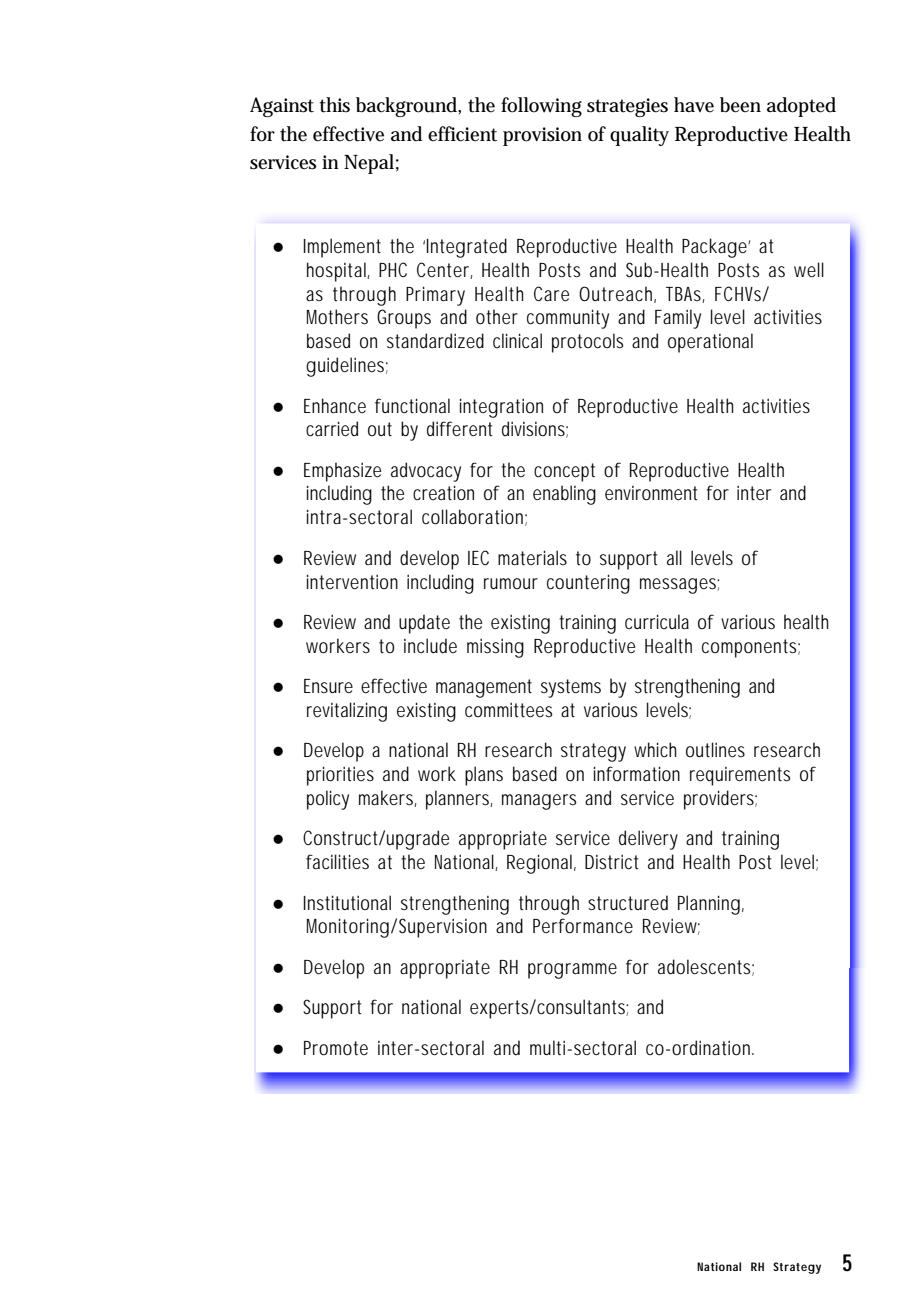 This image has height=1316, width=924. Describe the element at coordinates (532, 557) in the image. I see `materials` at that location.
